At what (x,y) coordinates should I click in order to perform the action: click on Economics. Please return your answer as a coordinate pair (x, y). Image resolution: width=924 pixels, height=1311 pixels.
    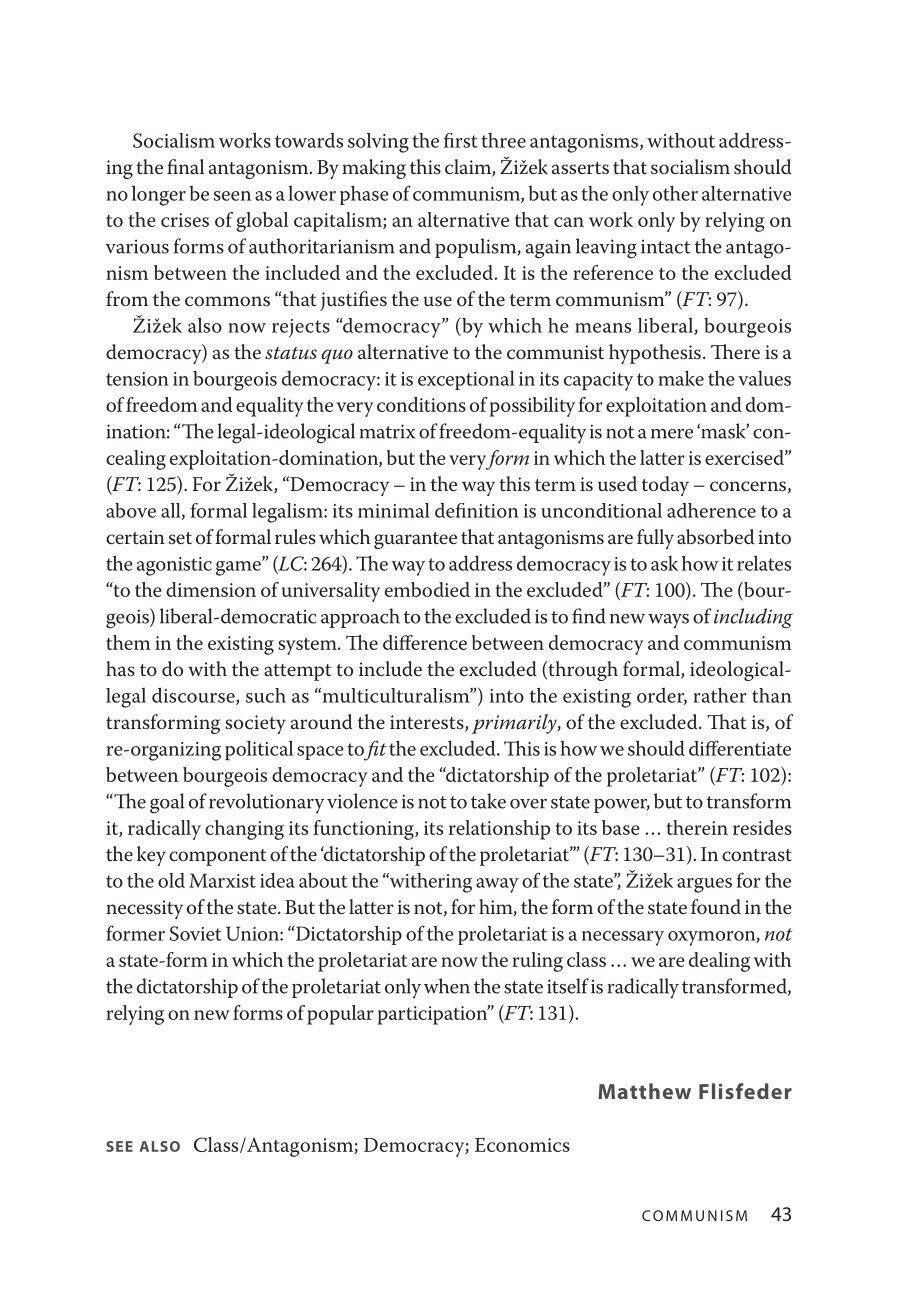
    Looking at the image, I should click on (522, 1145).
